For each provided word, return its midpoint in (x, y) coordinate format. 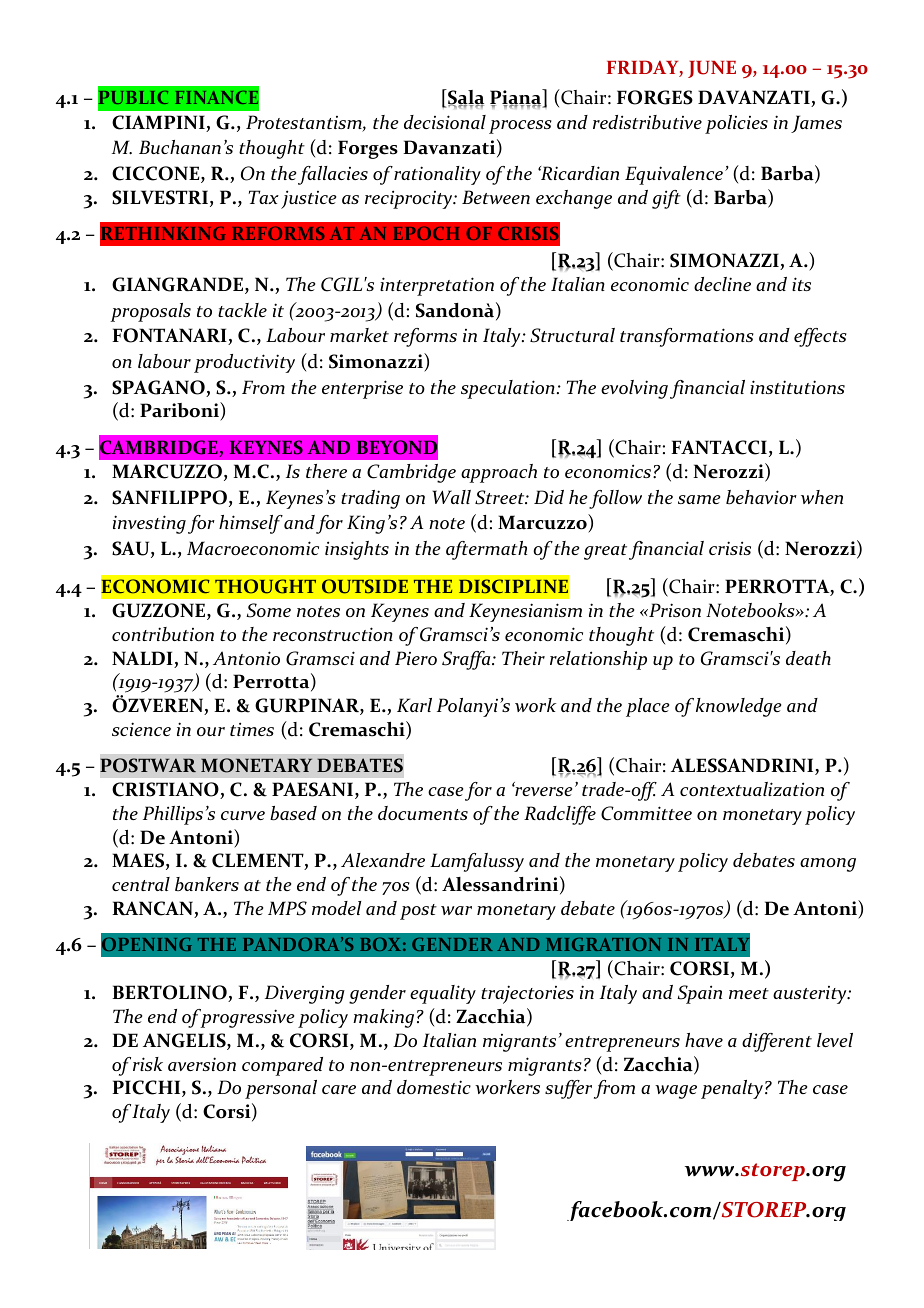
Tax (264, 197)
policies (736, 124)
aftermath (486, 550)
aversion (202, 1064)
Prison (674, 610)
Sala (465, 98)
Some (268, 610)
